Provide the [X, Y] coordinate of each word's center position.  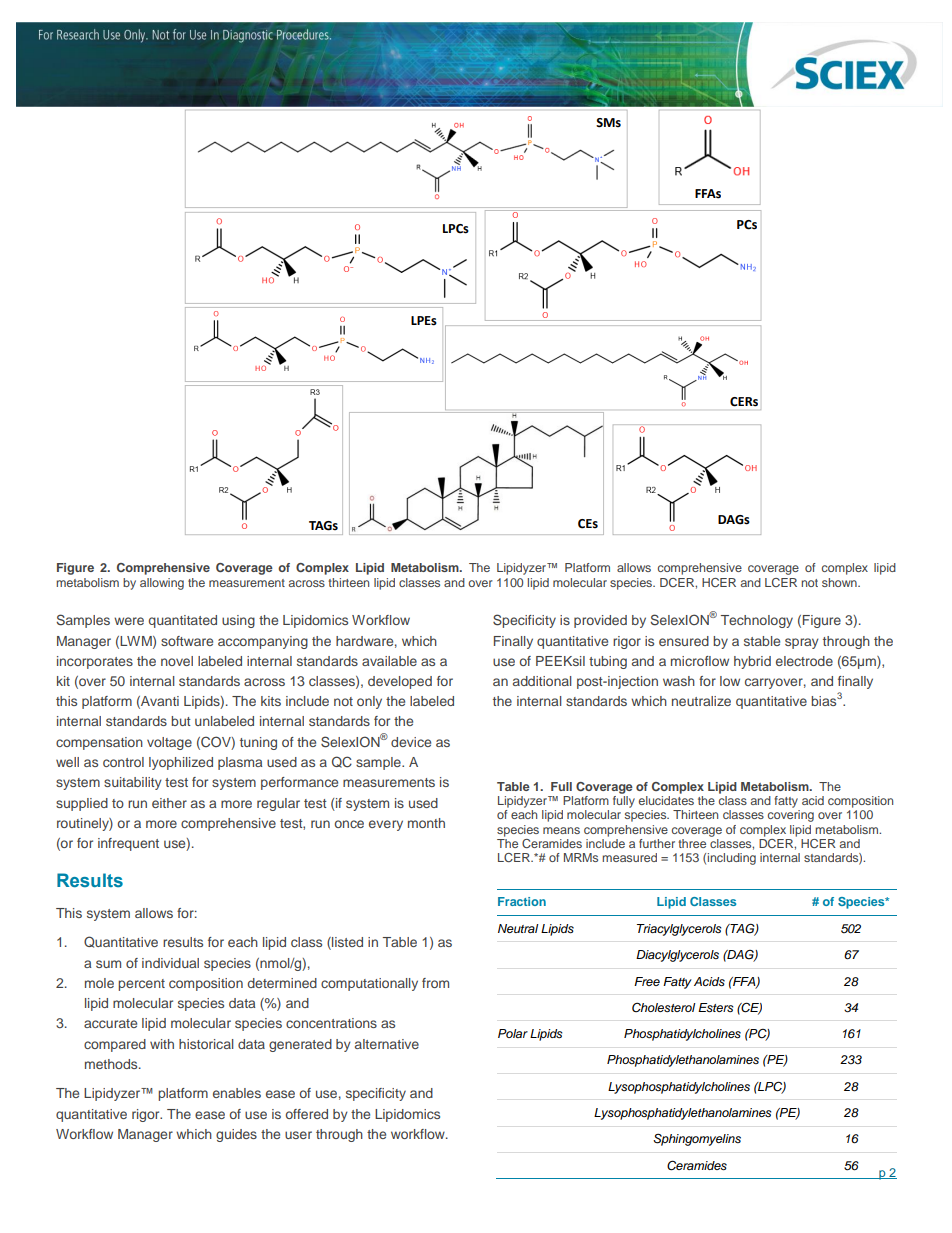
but [181, 721]
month [426, 823]
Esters [716, 1008]
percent [141, 985]
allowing [162, 584]
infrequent [128, 844]
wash [679, 681]
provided [600, 621]
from [435, 983]
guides [236, 1135]
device [411, 742]
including [732, 859]
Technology [757, 621]
